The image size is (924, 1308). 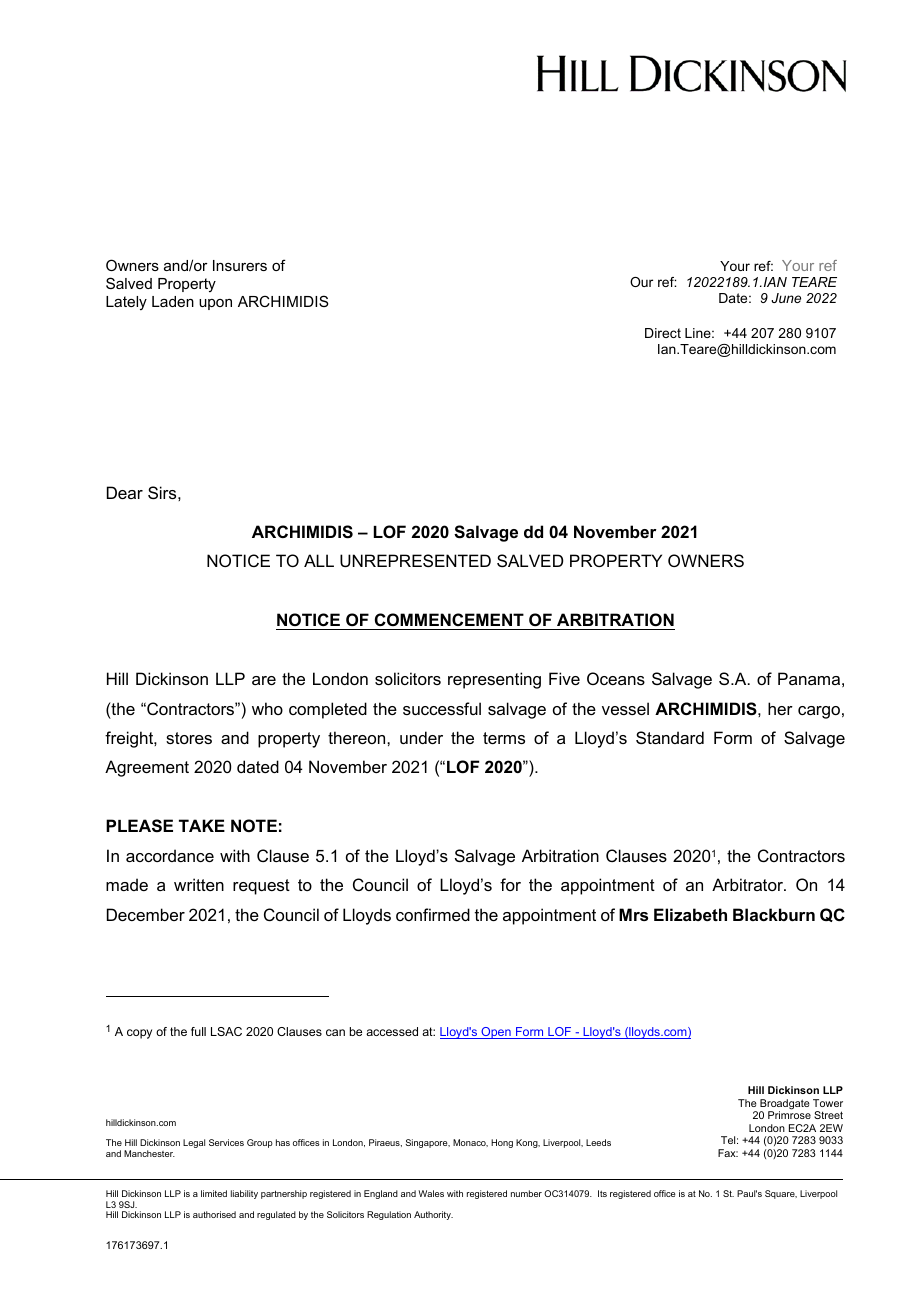 I want to click on Direct, so click(x=663, y=333).
